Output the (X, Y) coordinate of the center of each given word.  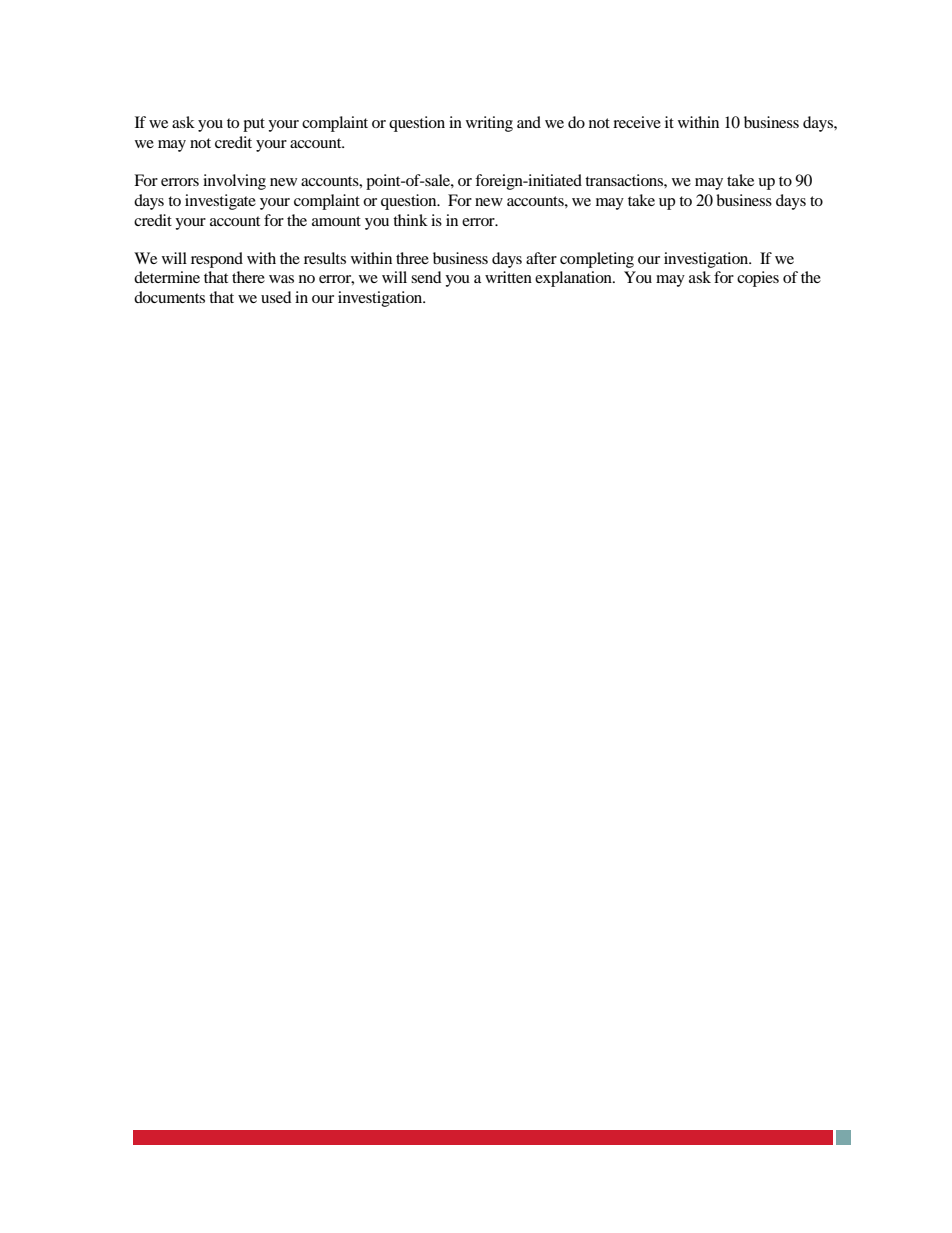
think (410, 220)
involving (234, 182)
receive (637, 122)
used (276, 297)
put (254, 125)
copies (758, 279)
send (426, 277)
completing (597, 260)
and (529, 122)
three (412, 258)
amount (336, 221)
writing (489, 124)
